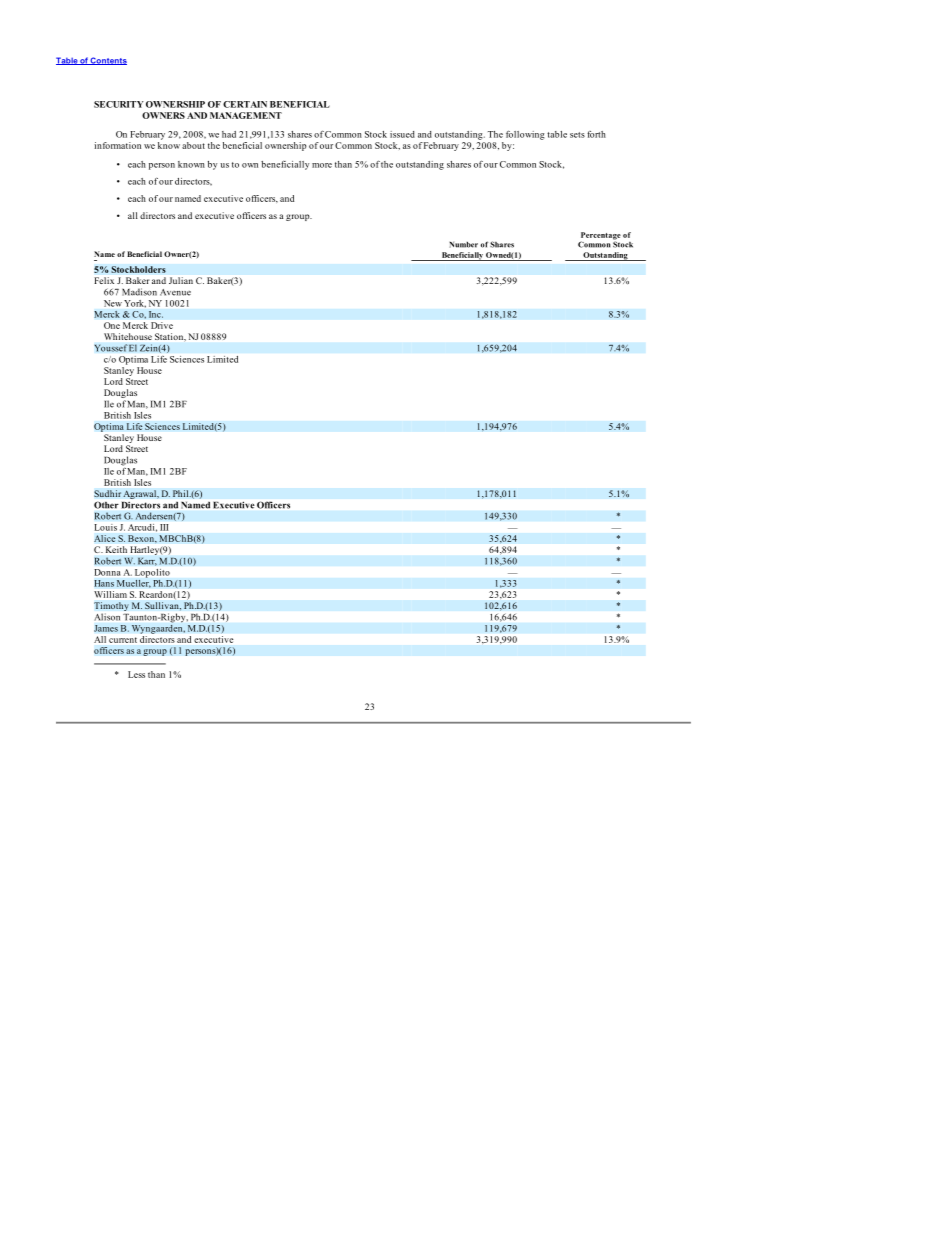  What do you see at coordinates (119, 104) in the image?
I see `SECURITY` at bounding box center [119, 104].
